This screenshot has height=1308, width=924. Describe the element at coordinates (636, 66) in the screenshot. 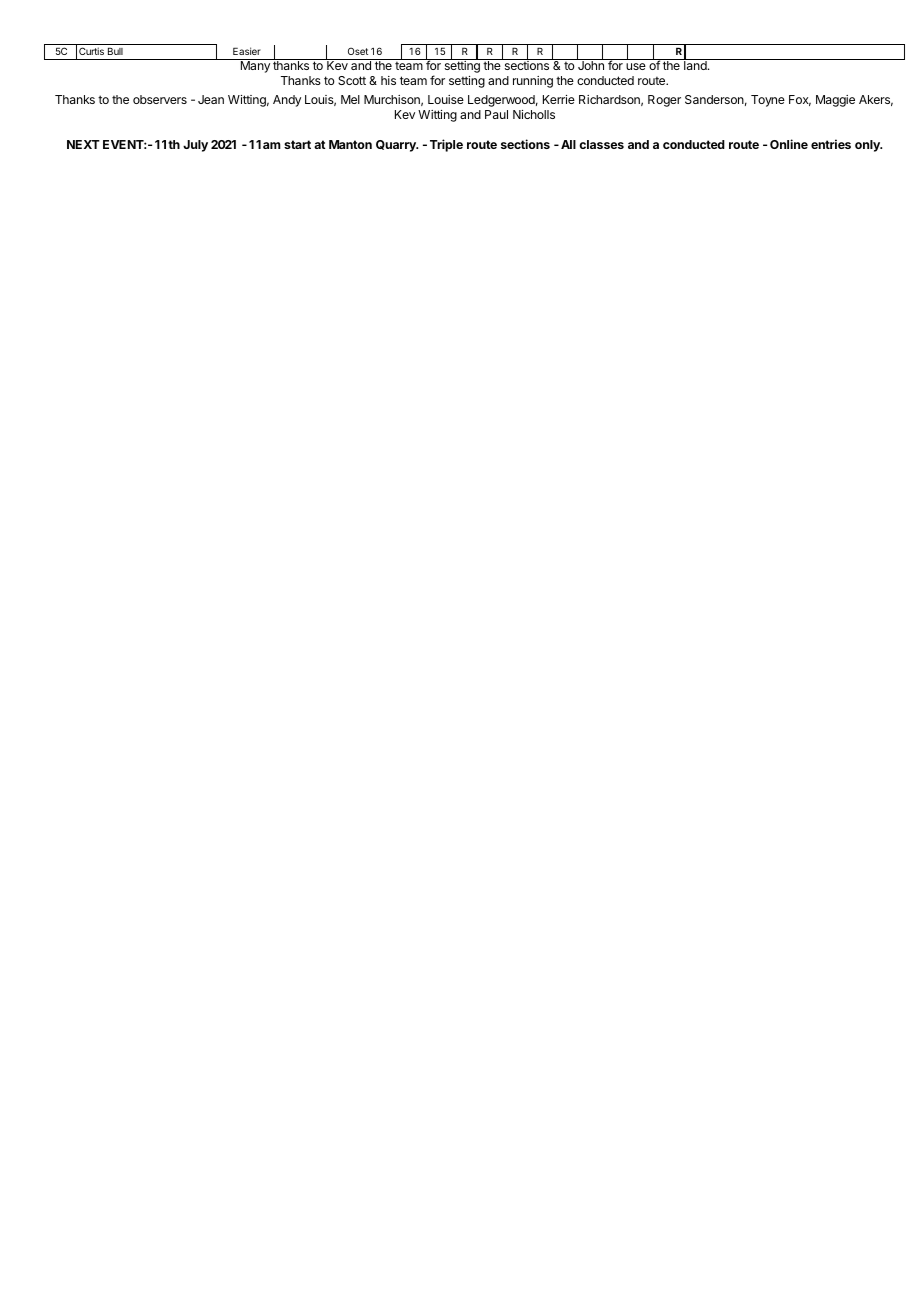

I see `use` at that location.
